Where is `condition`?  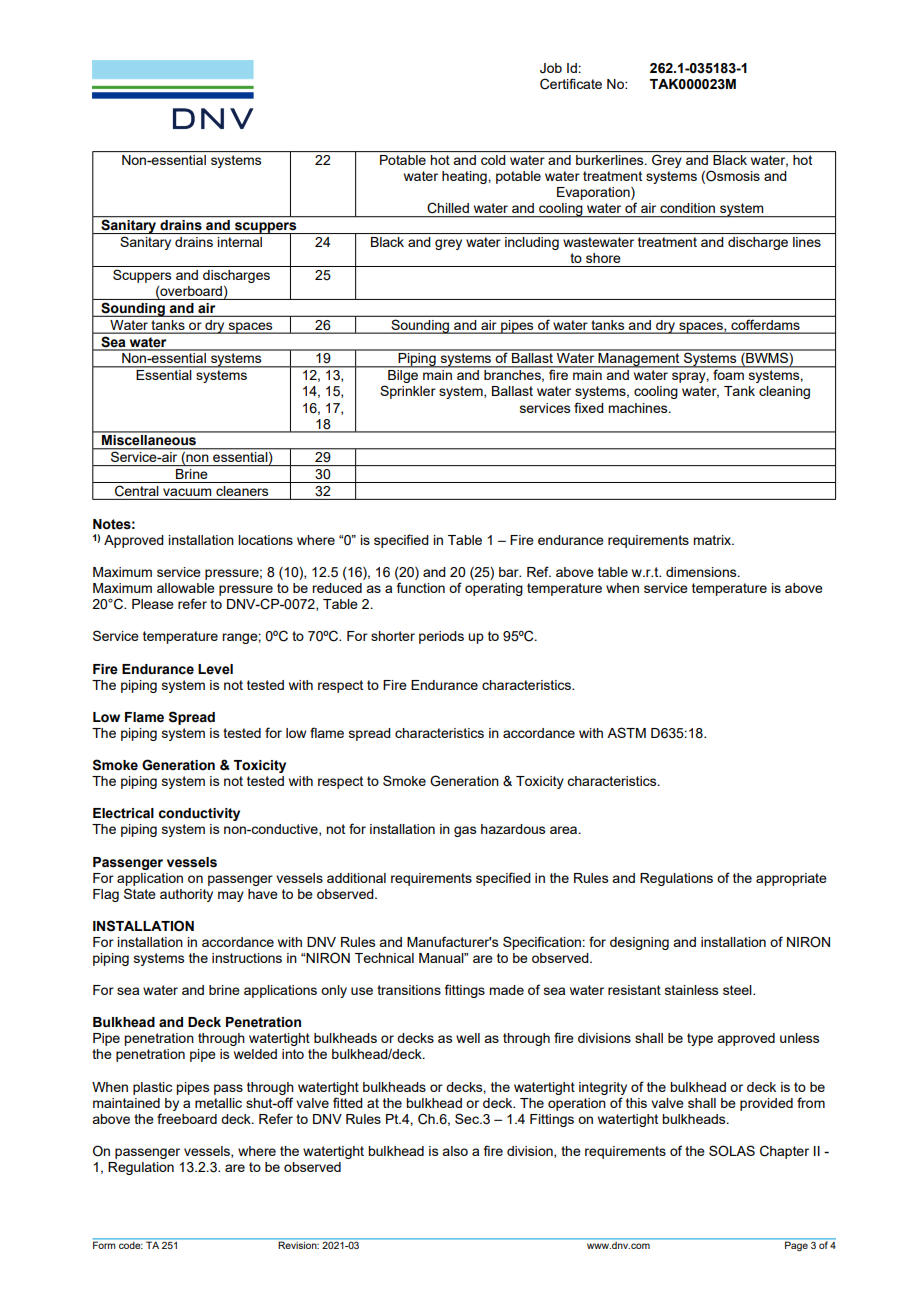 condition is located at coordinates (687, 208).
